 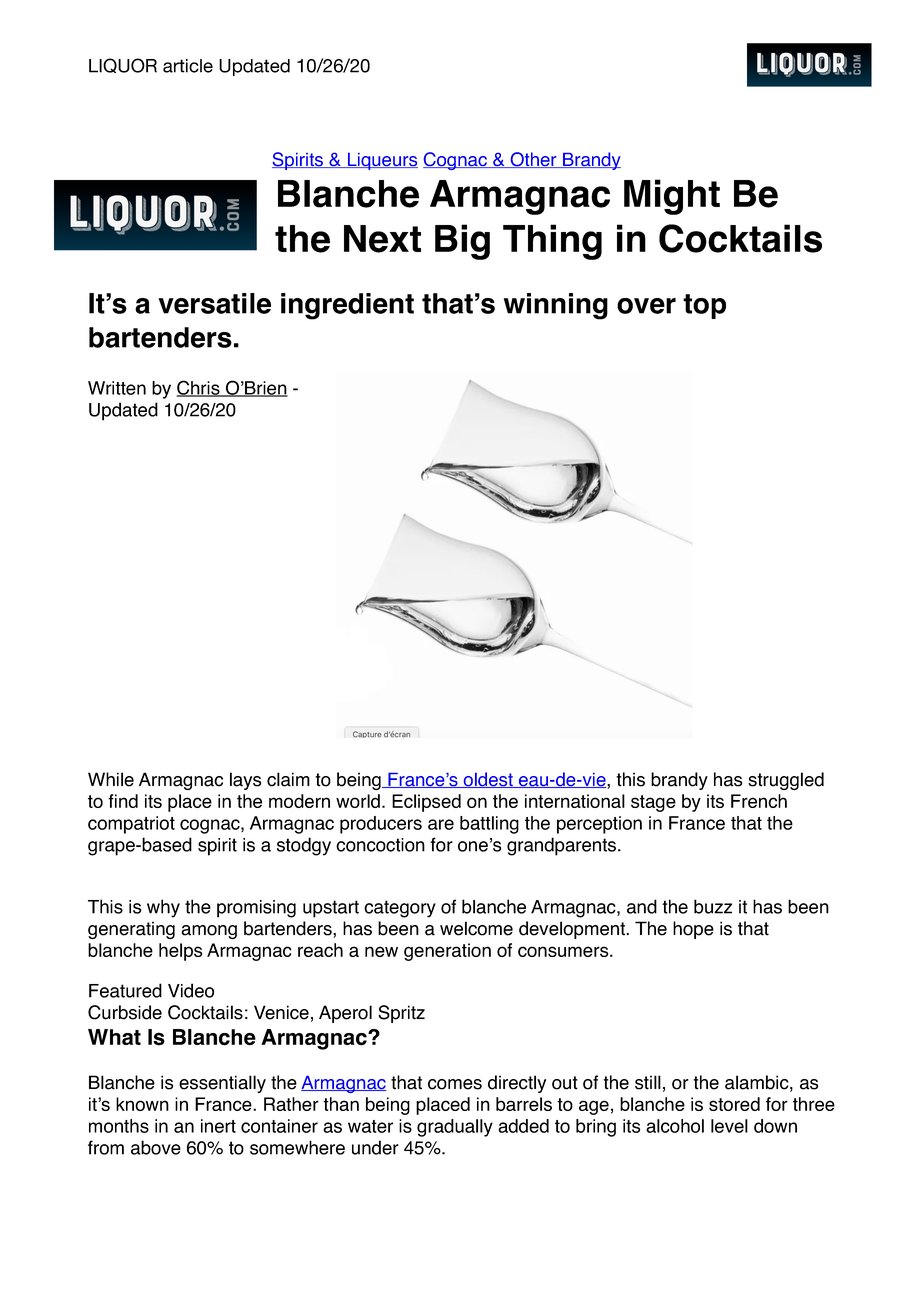 What do you see at coordinates (218, 1126) in the document?
I see `inert` at bounding box center [218, 1126].
